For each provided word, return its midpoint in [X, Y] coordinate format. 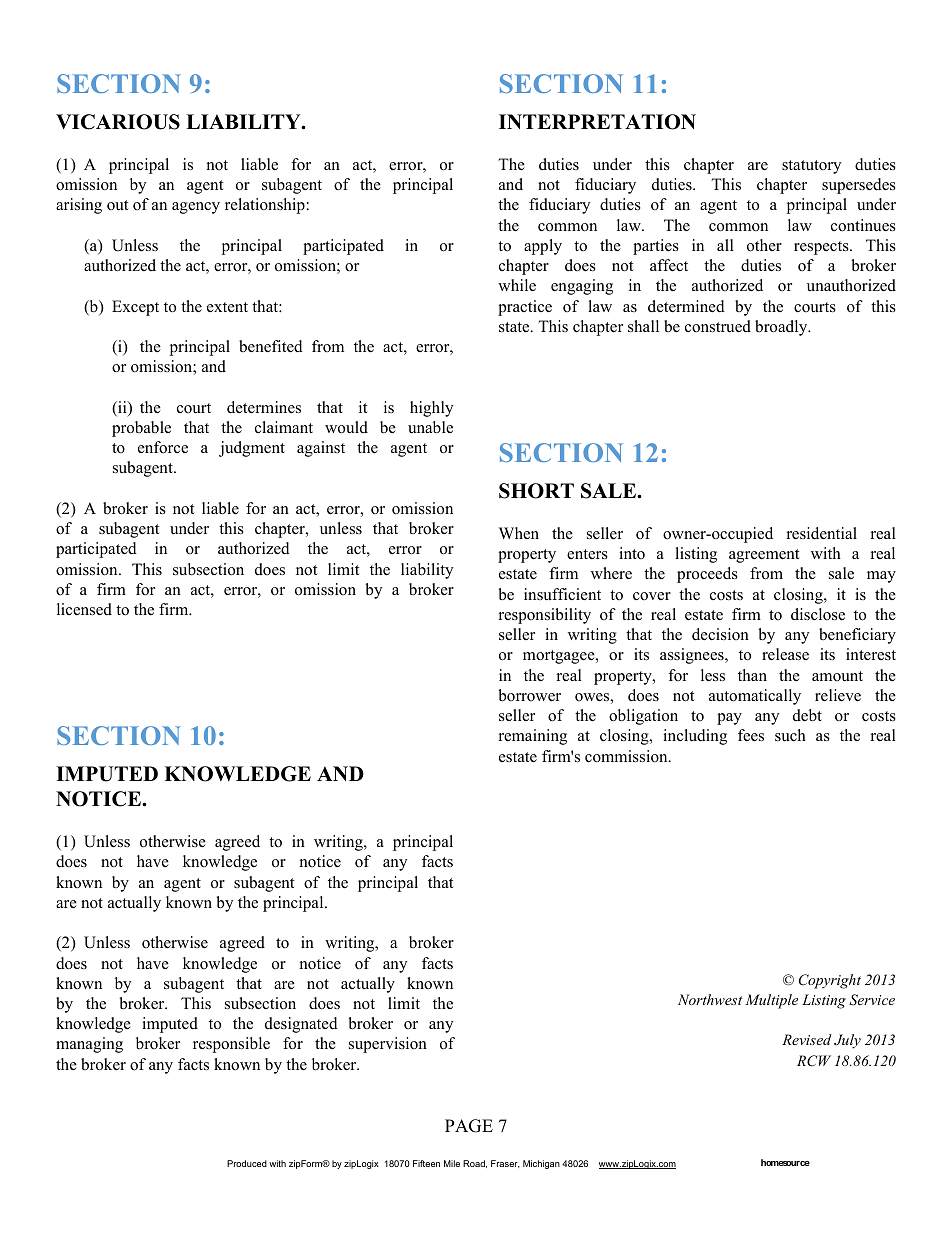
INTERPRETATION [597, 122]
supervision [388, 1045]
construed [718, 326]
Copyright [830, 981]
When [519, 533]
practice [525, 308]
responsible [231, 1045]
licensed [84, 609]
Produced [247, 1163]
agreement [764, 556]
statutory [811, 167]
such [790, 735]
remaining [533, 737]
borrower [529, 695]
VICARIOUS [118, 122]
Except [135, 308]
